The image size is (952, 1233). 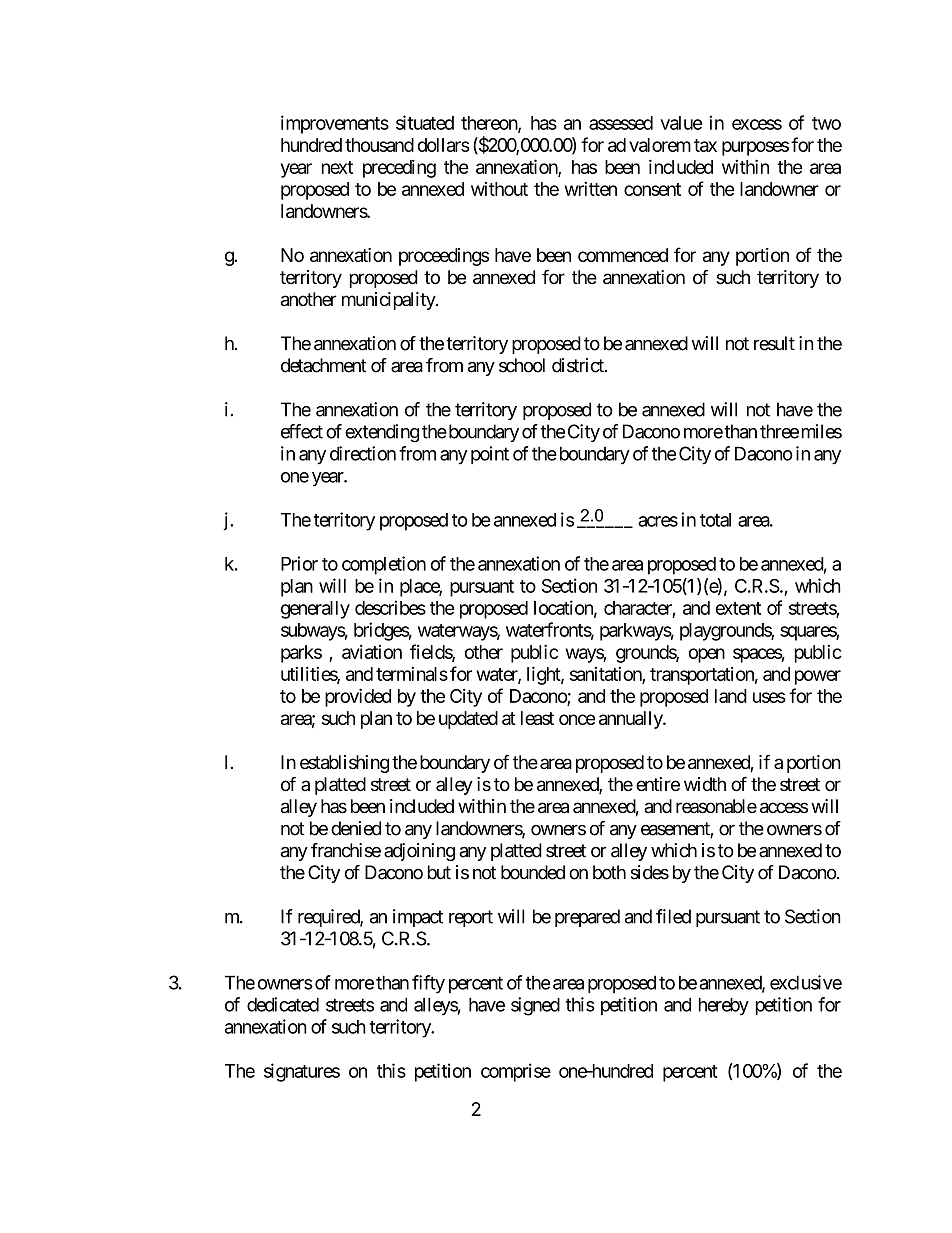 What do you see at coordinates (590, 188) in the screenshot?
I see `written` at bounding box center [590, 188].
